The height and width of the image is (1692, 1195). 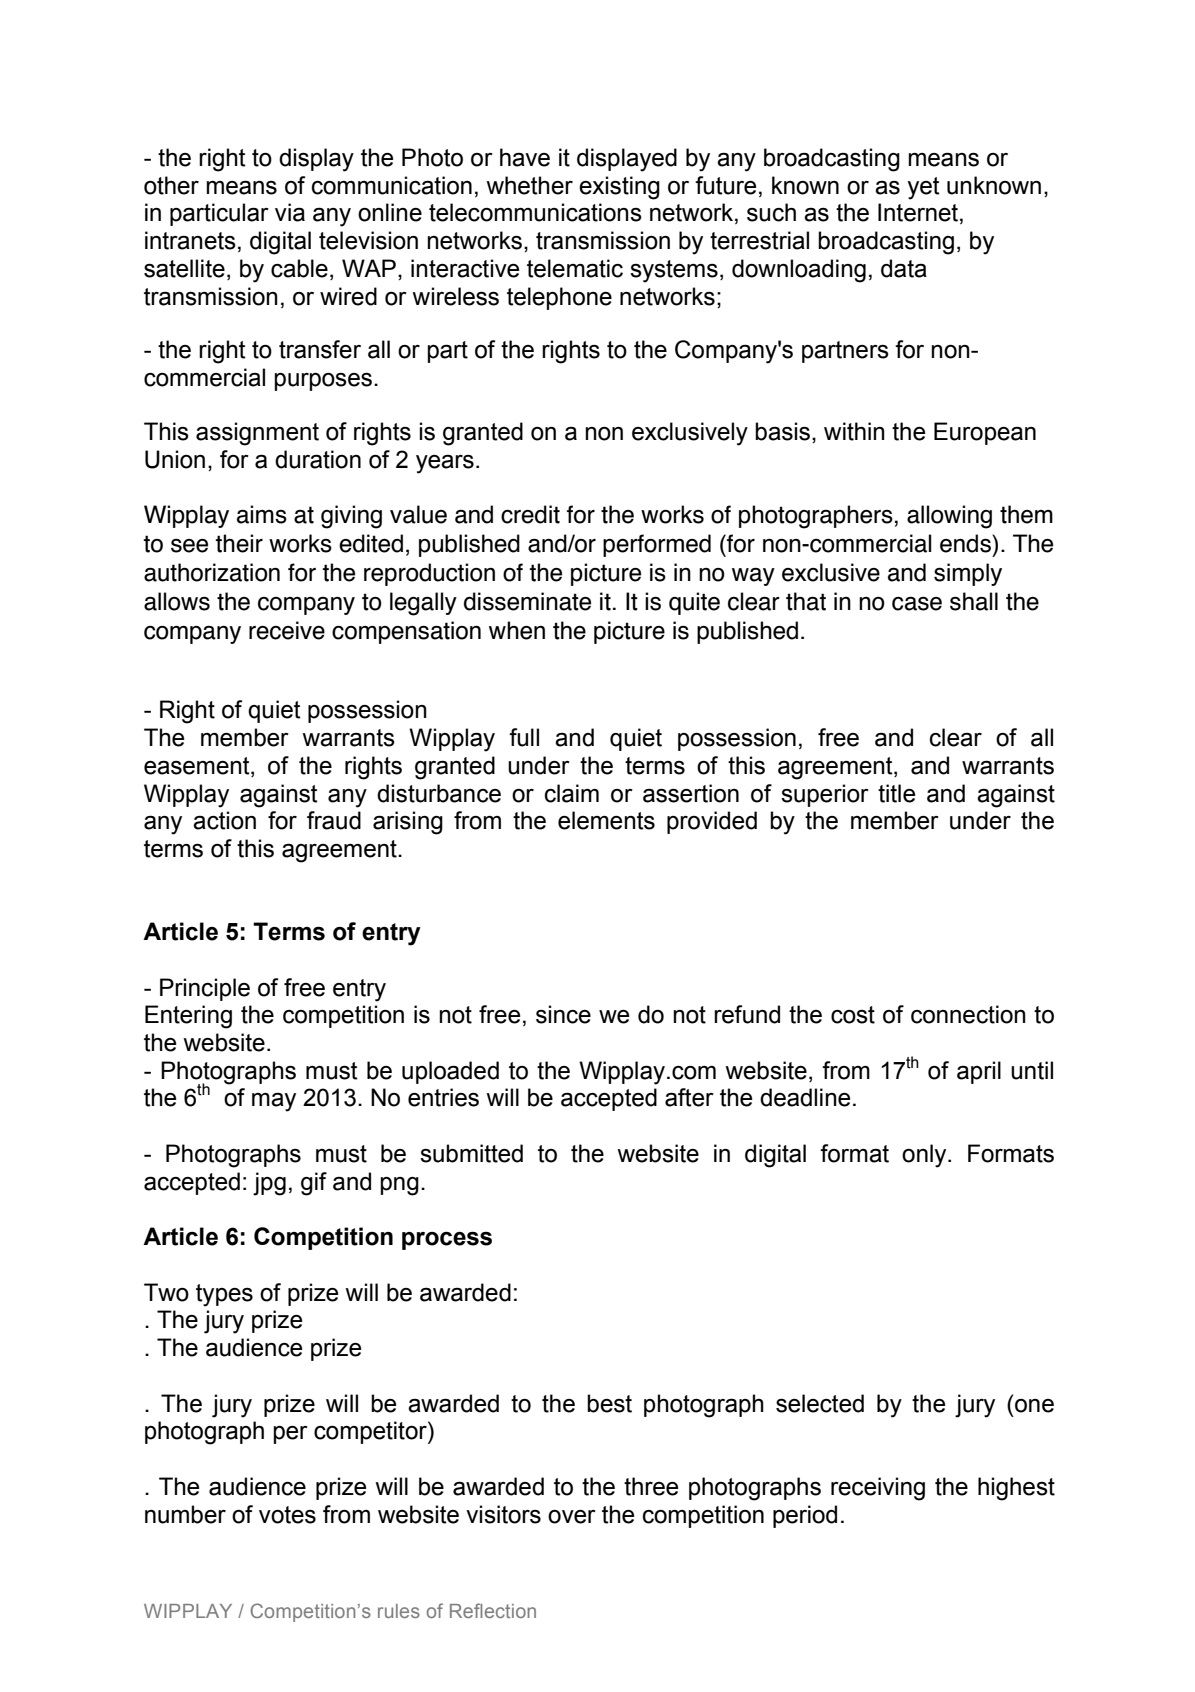 What do you see at coordinates (923, 188) in the image?
I see `yet` at bounding box center [923, 188].
